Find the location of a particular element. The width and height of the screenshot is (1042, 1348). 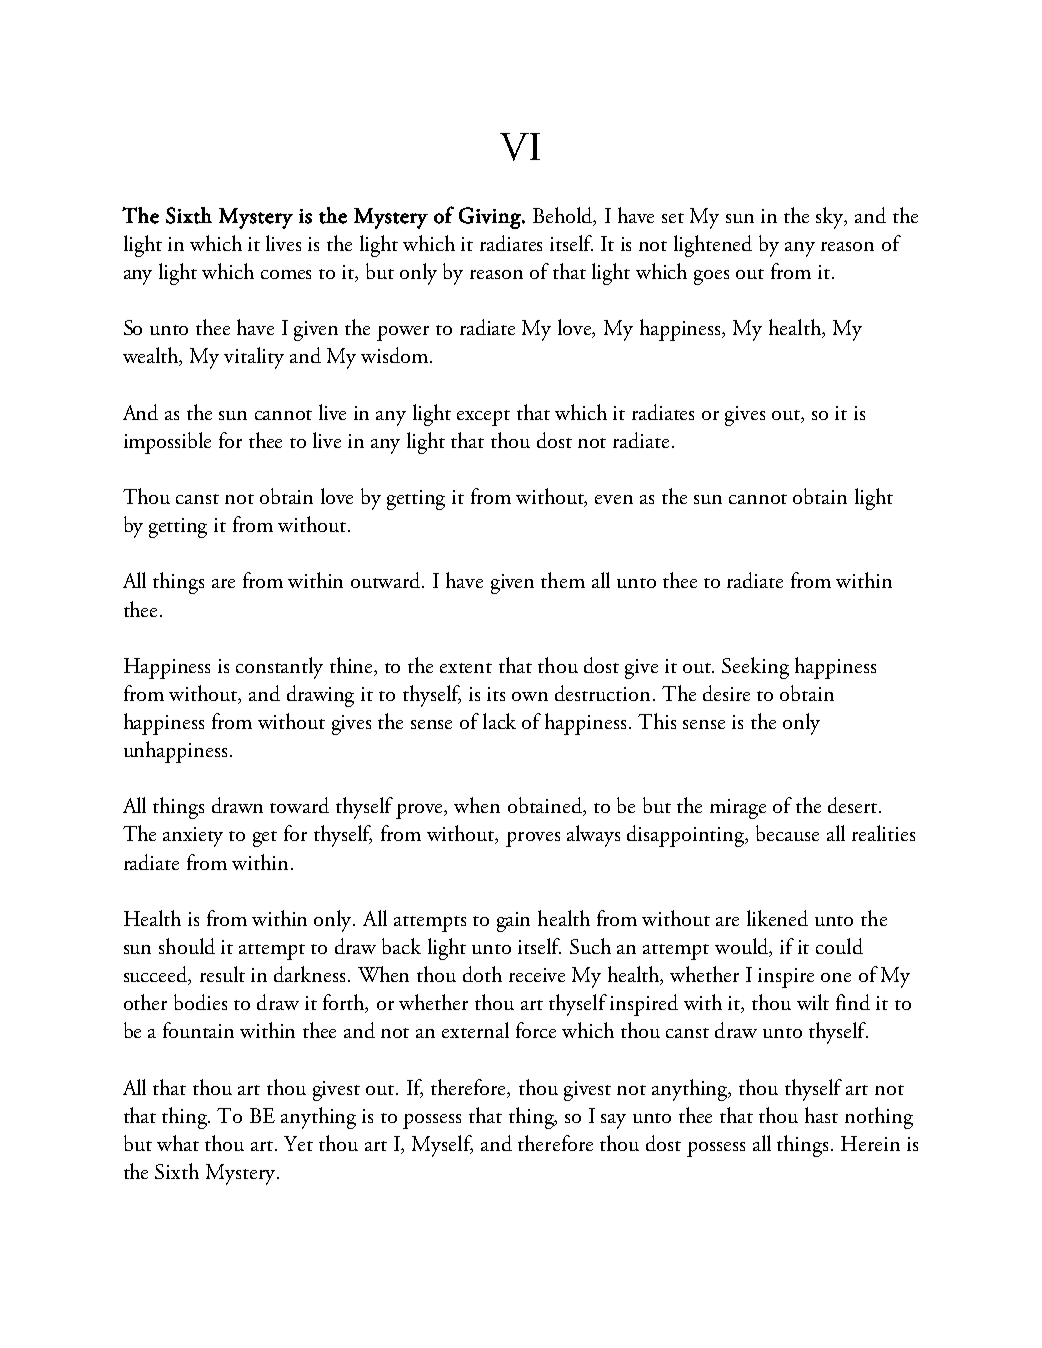

impossible is located at coordinates (167, 443).
